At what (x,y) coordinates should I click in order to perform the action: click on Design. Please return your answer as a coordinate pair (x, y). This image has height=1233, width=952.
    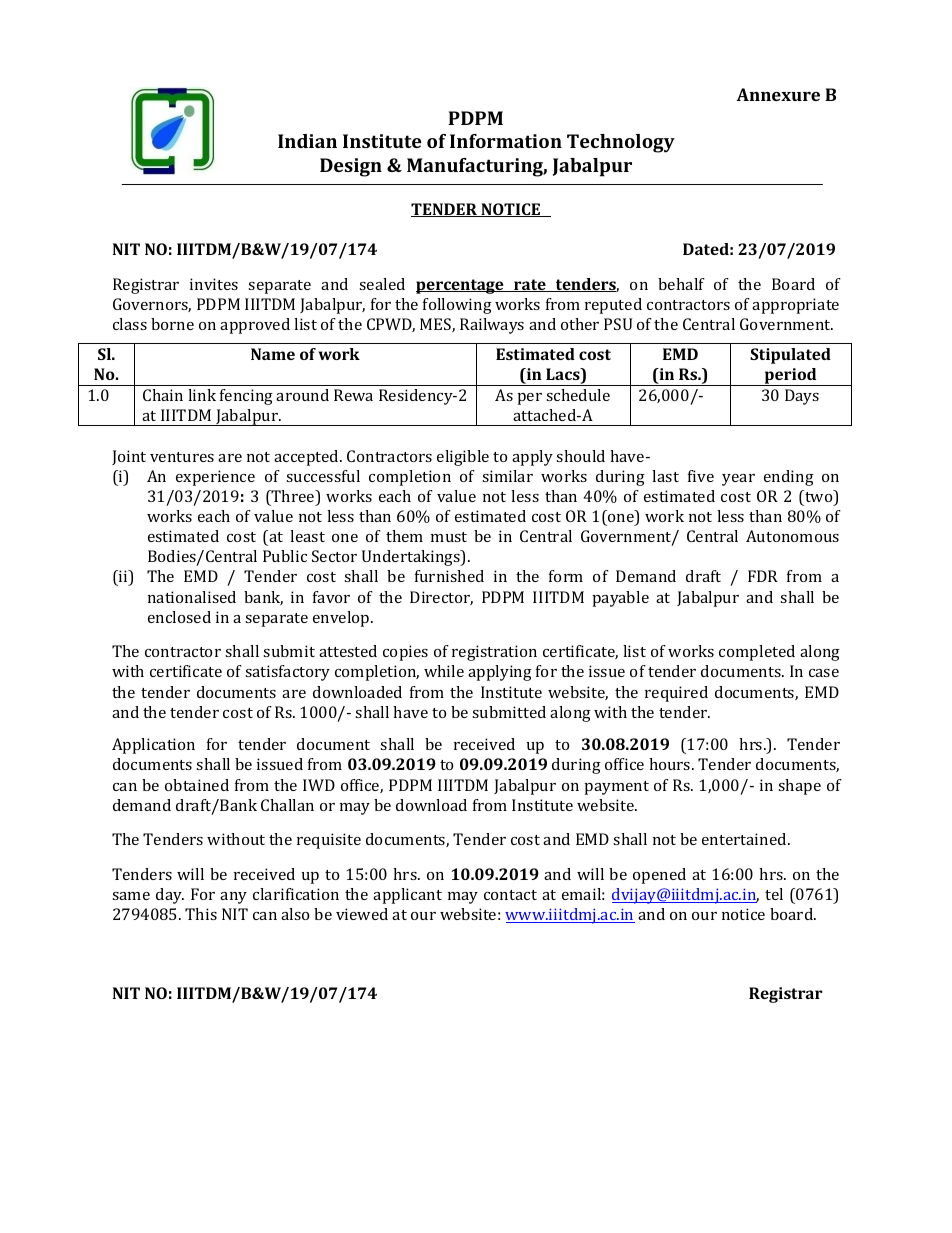
    Looking at the image, I should click on (351, 167).
